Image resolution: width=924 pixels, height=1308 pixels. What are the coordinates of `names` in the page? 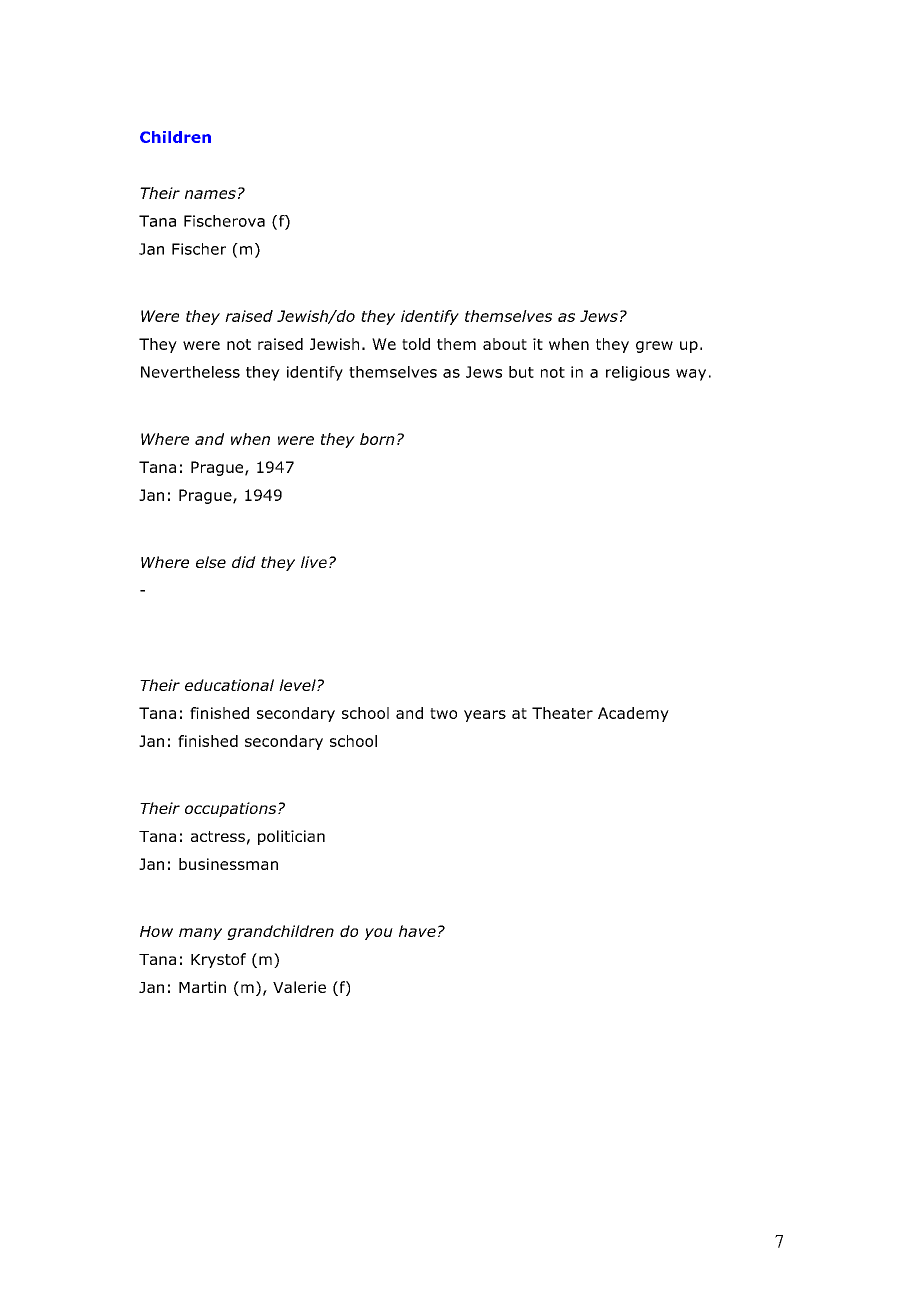 It's located at (210, 194).
